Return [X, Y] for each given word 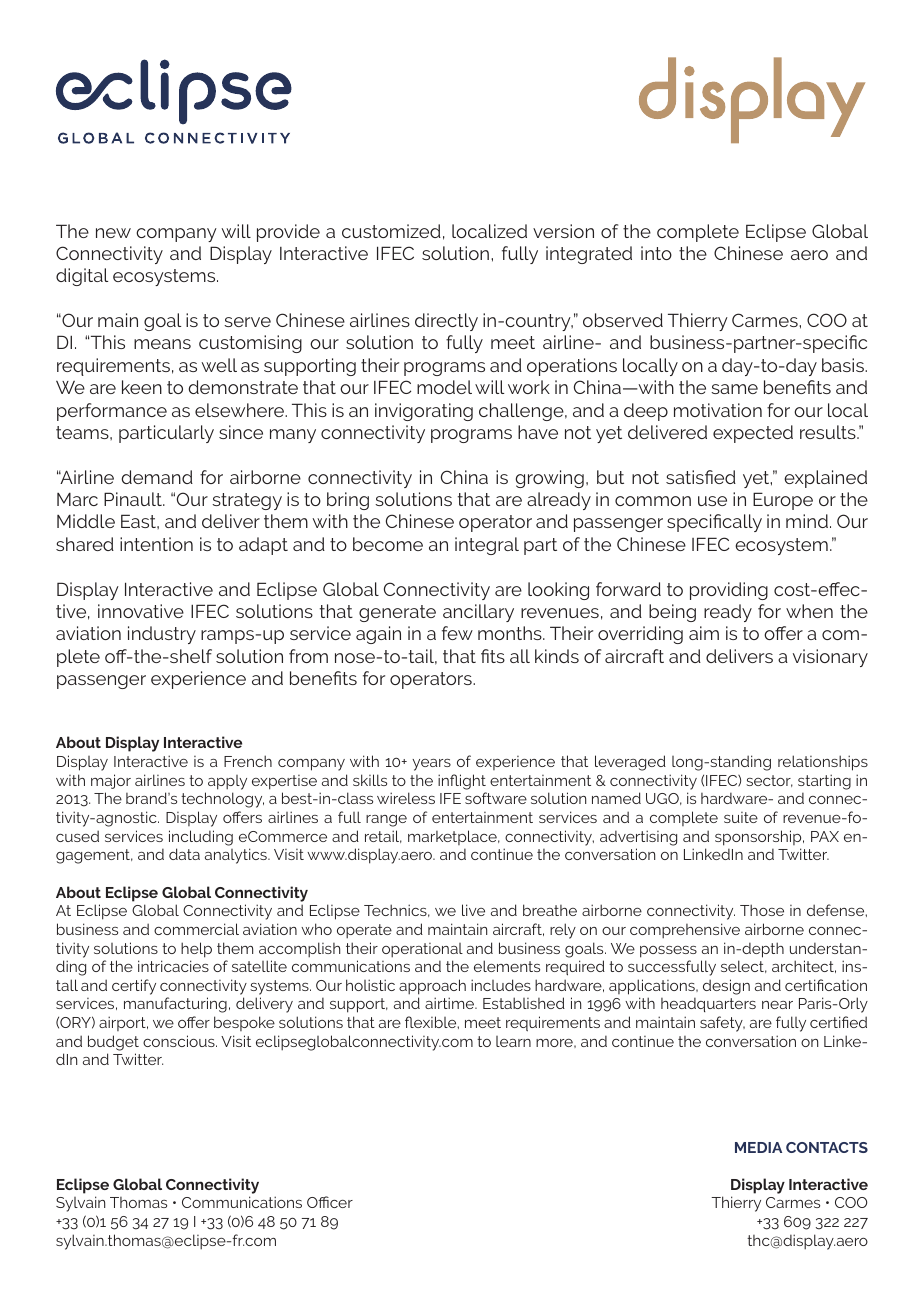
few [457, 633]
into [656, 253]
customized [391, 231]
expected [753, 434]
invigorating [424, 412]
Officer [330, 1202]
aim [704, 633]
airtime [451, 1003]
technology [222, 800]
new [113, 233]
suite [741, 817]
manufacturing [175, 1005]
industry [162, 635]
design [726, 987]
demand [157, 477]
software [496, 798]
